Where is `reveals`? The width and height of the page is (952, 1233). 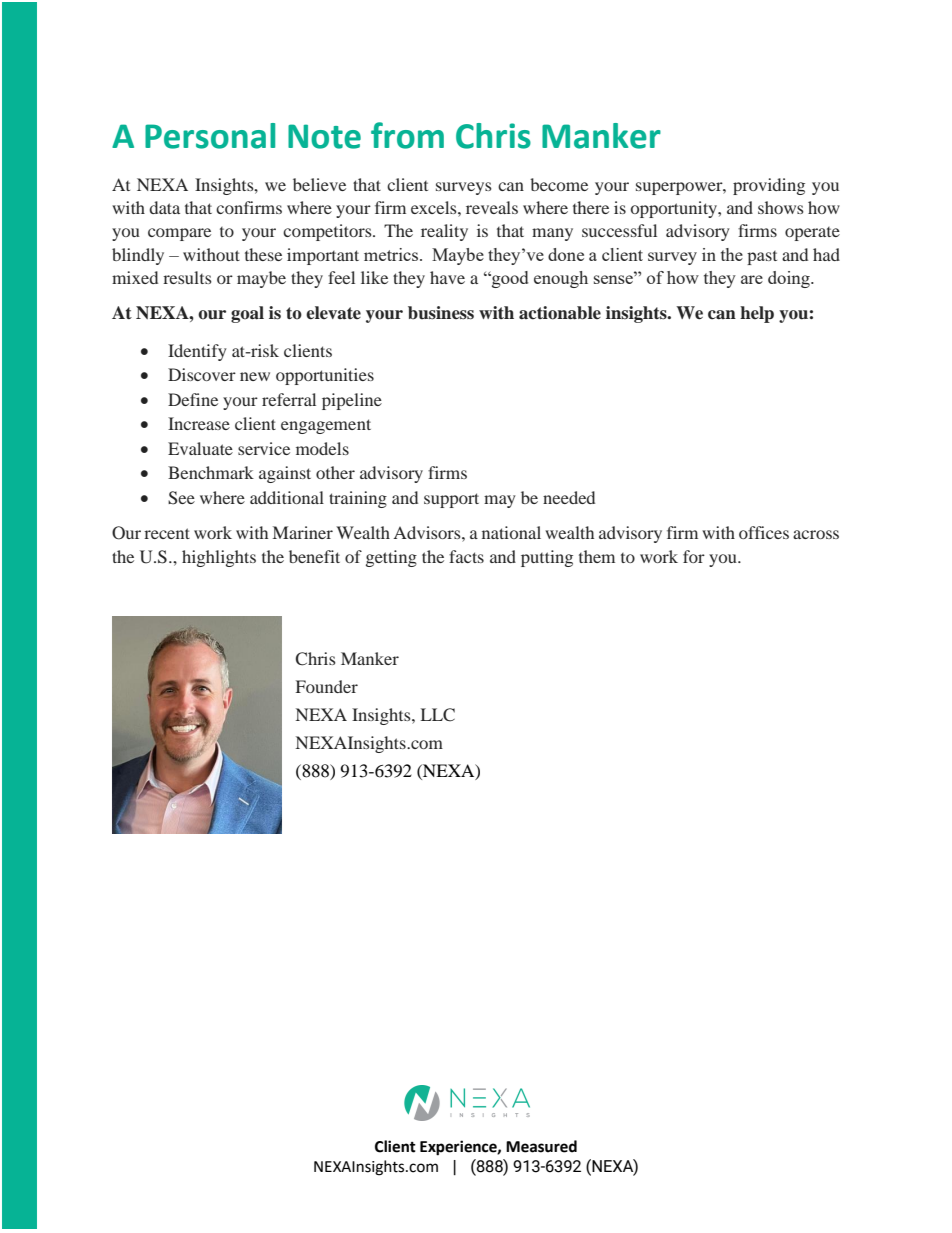
reveals is located at coordinates (492, 207).
